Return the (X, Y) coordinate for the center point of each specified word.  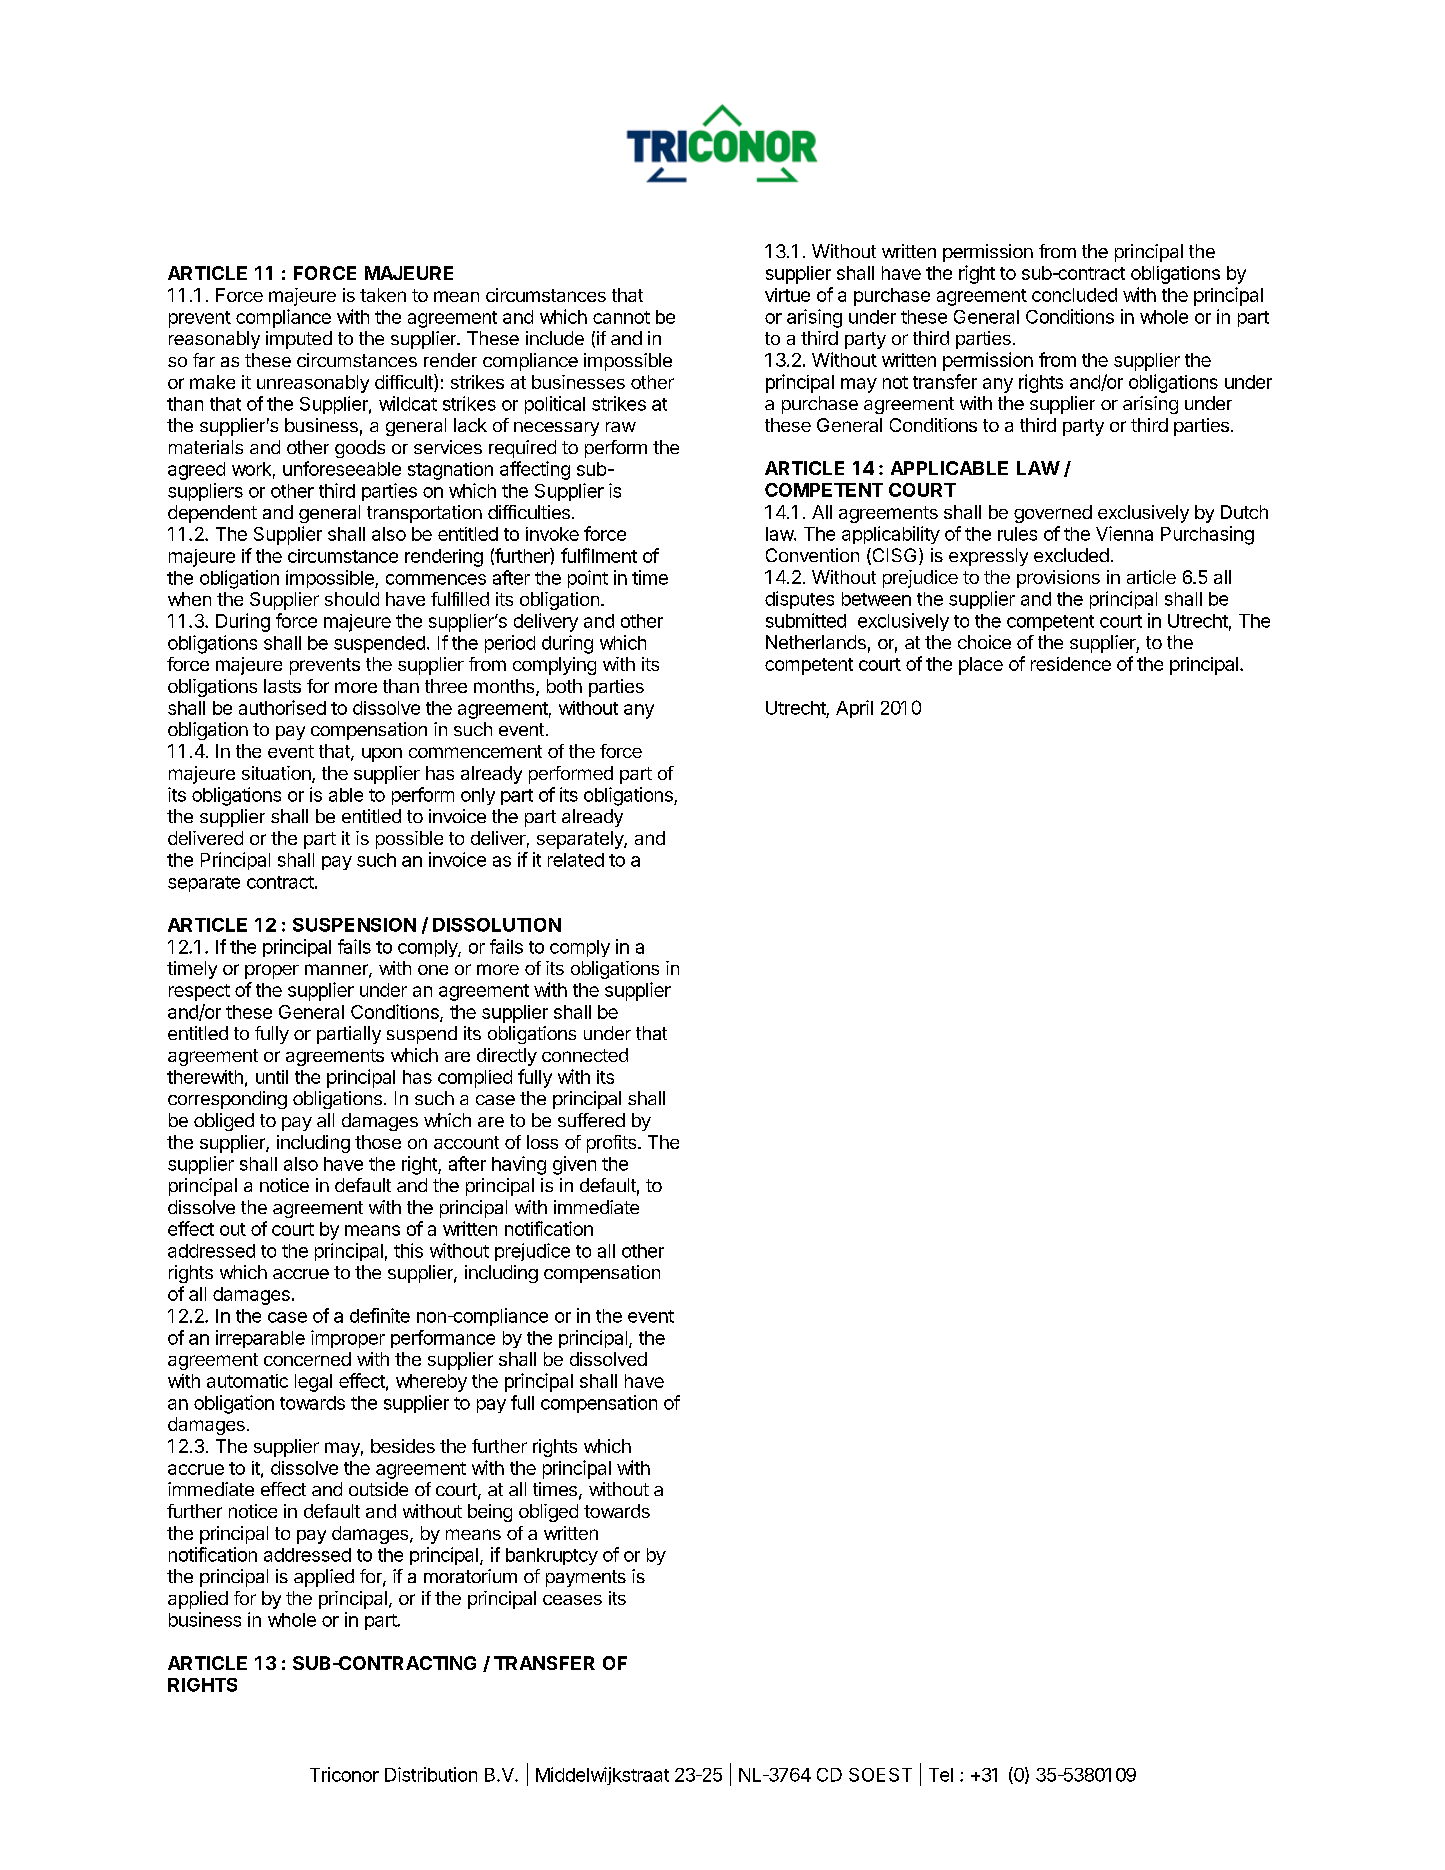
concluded (1074, 295)
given (574, 1165)
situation (277, 774)
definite (380, 1315)
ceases (572, 1600)
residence (1071, 664)
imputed (299, 340)
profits (613, 1144)
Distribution (431, 1774)
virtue (787, 295)
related (576, 860)
